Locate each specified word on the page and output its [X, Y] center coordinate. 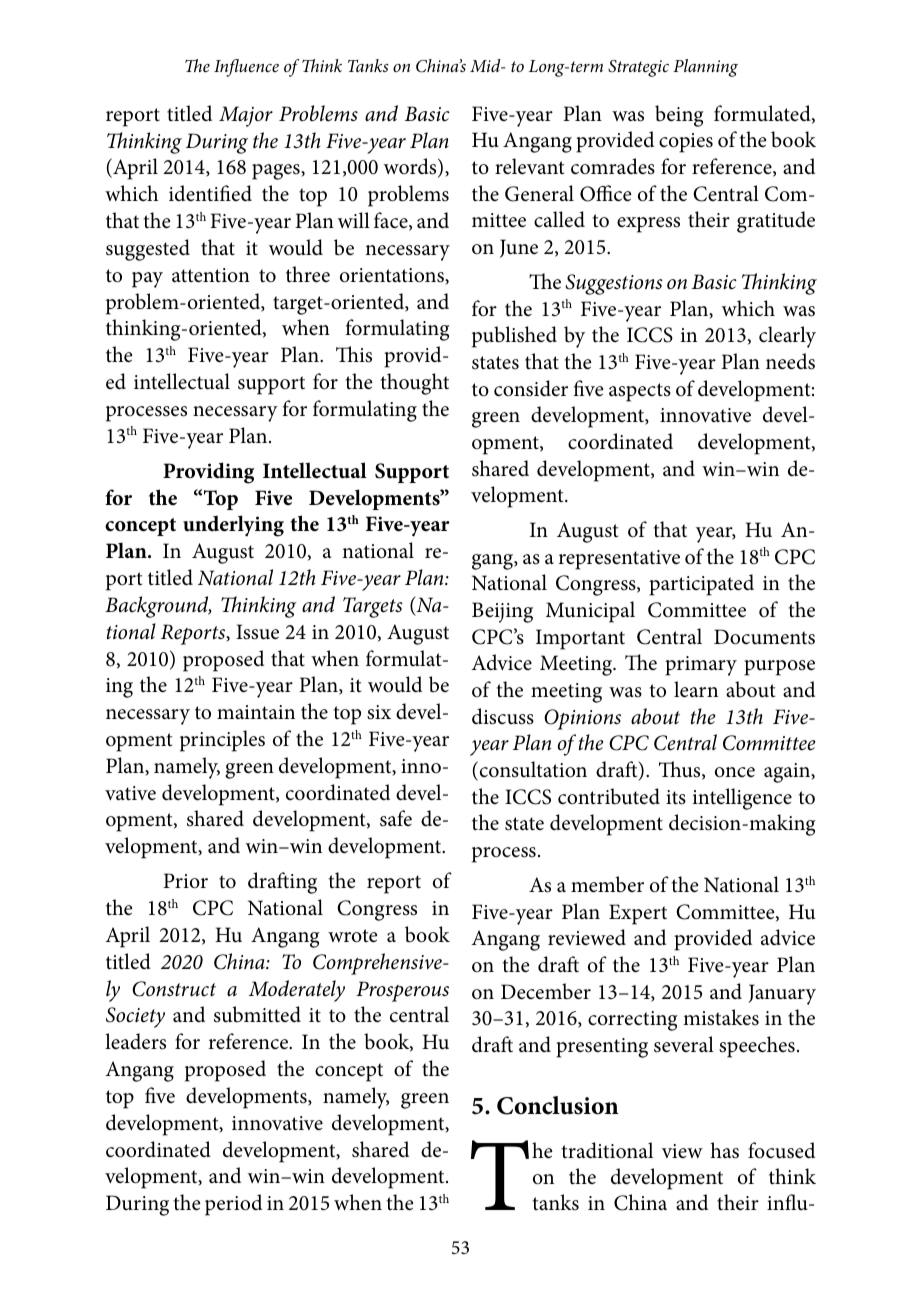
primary [701, 666]
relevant [529, 166]
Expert [638, 914]
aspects [640, 392]
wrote [353, 936]
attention [211, 275]
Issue [257, 632]
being [679, 116]
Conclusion [558, 1105]
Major [246, 116]
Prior [185, 881]
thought [415, 384]
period [233, 1205]
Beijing [502, 612]
